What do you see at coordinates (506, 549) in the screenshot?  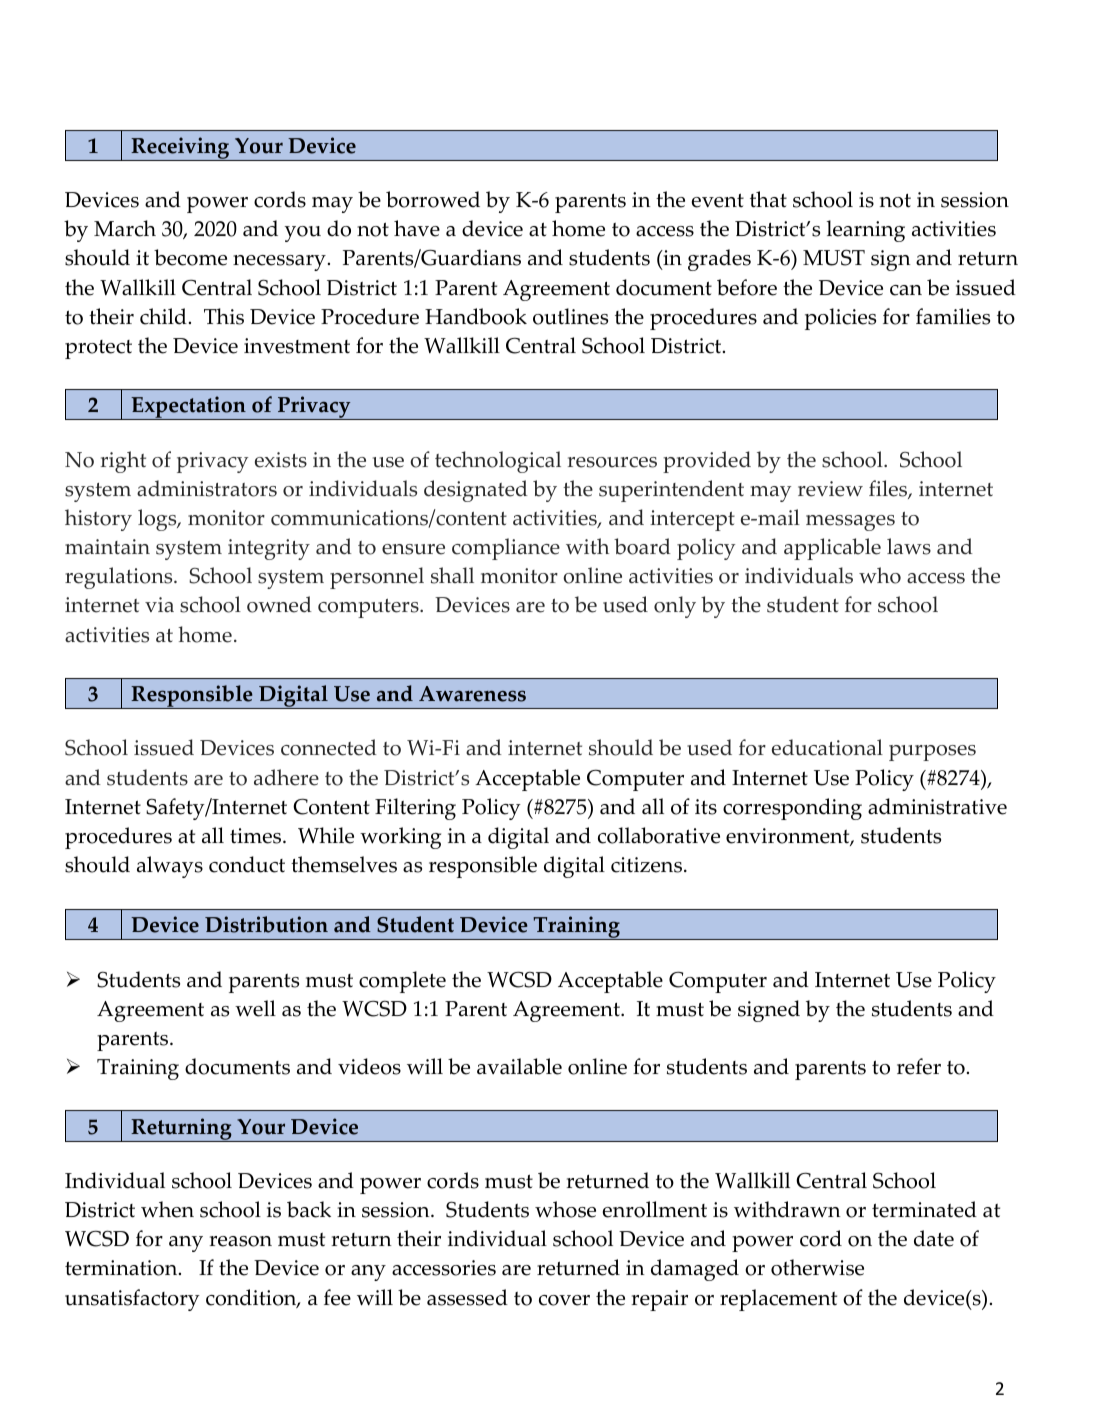 I see `compliance` at bounding box center [506, 549].
